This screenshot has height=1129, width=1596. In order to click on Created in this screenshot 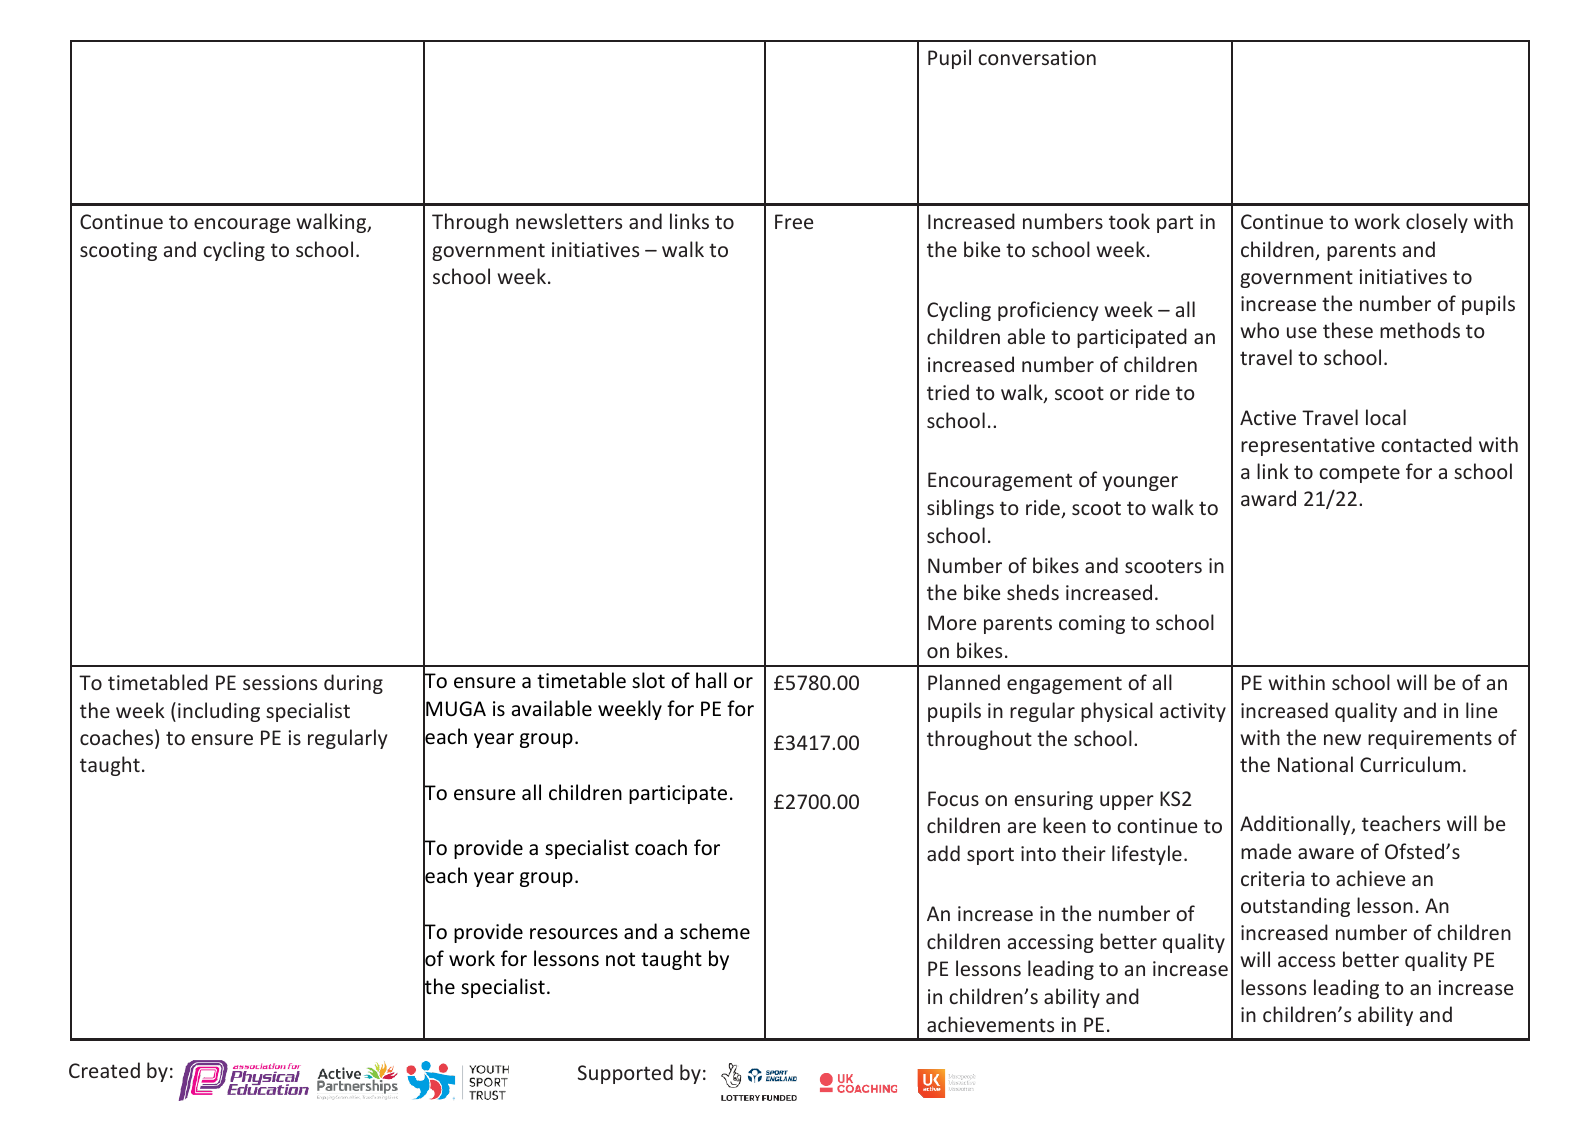, I will do `click(104, 1070)`.
